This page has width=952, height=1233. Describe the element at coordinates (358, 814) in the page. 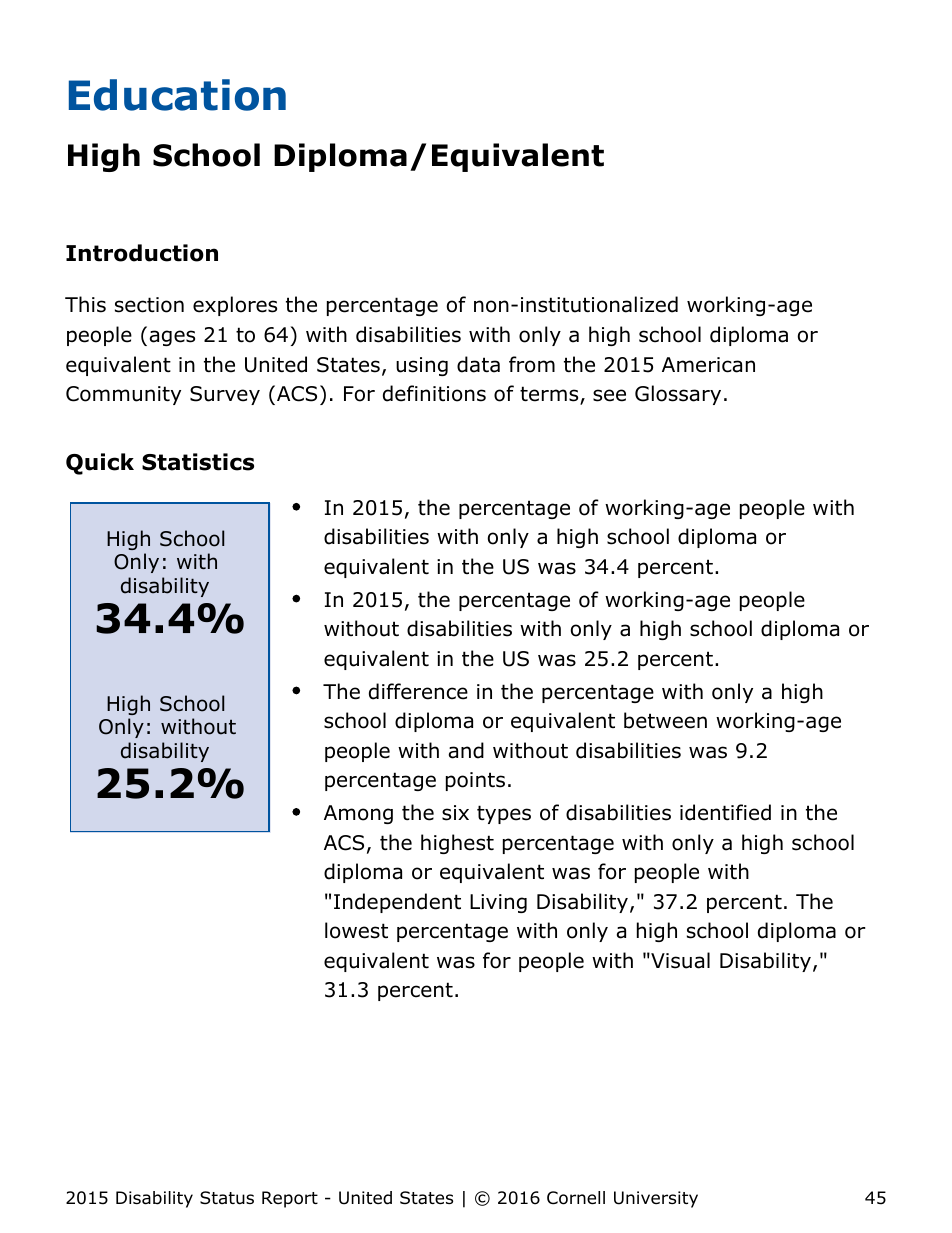

I see `Among` at that location.
